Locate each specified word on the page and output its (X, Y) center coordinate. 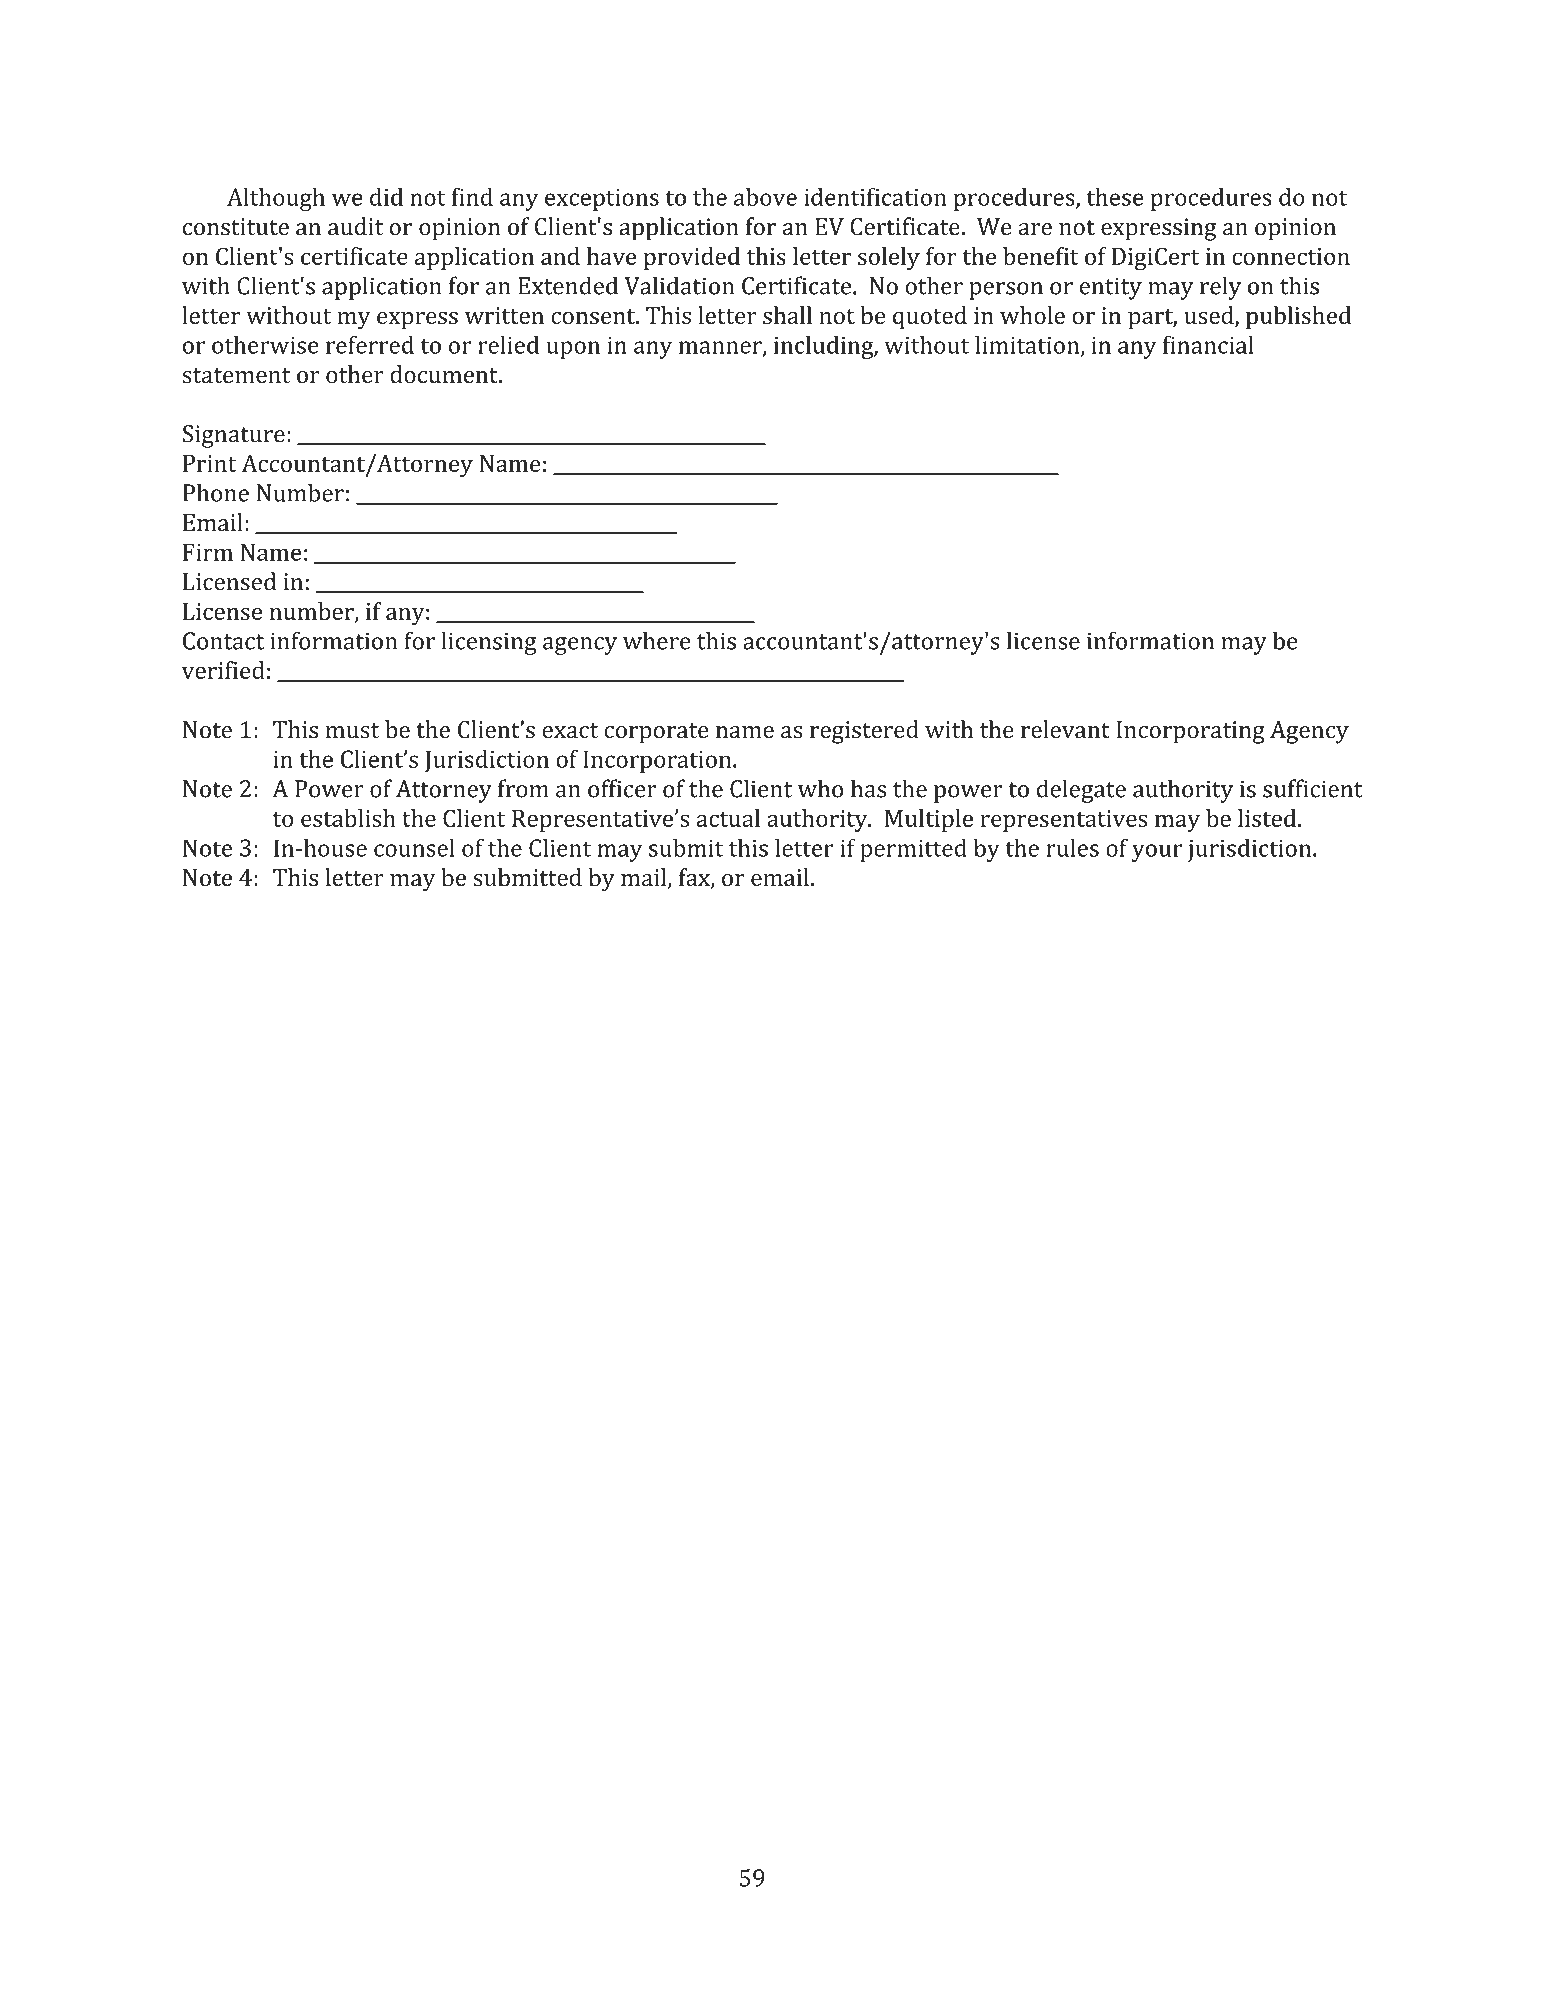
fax (695, 878)
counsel (414, 847)
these (1114, 197)
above (765, 197)
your (1157, 853)
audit (355, 226)
